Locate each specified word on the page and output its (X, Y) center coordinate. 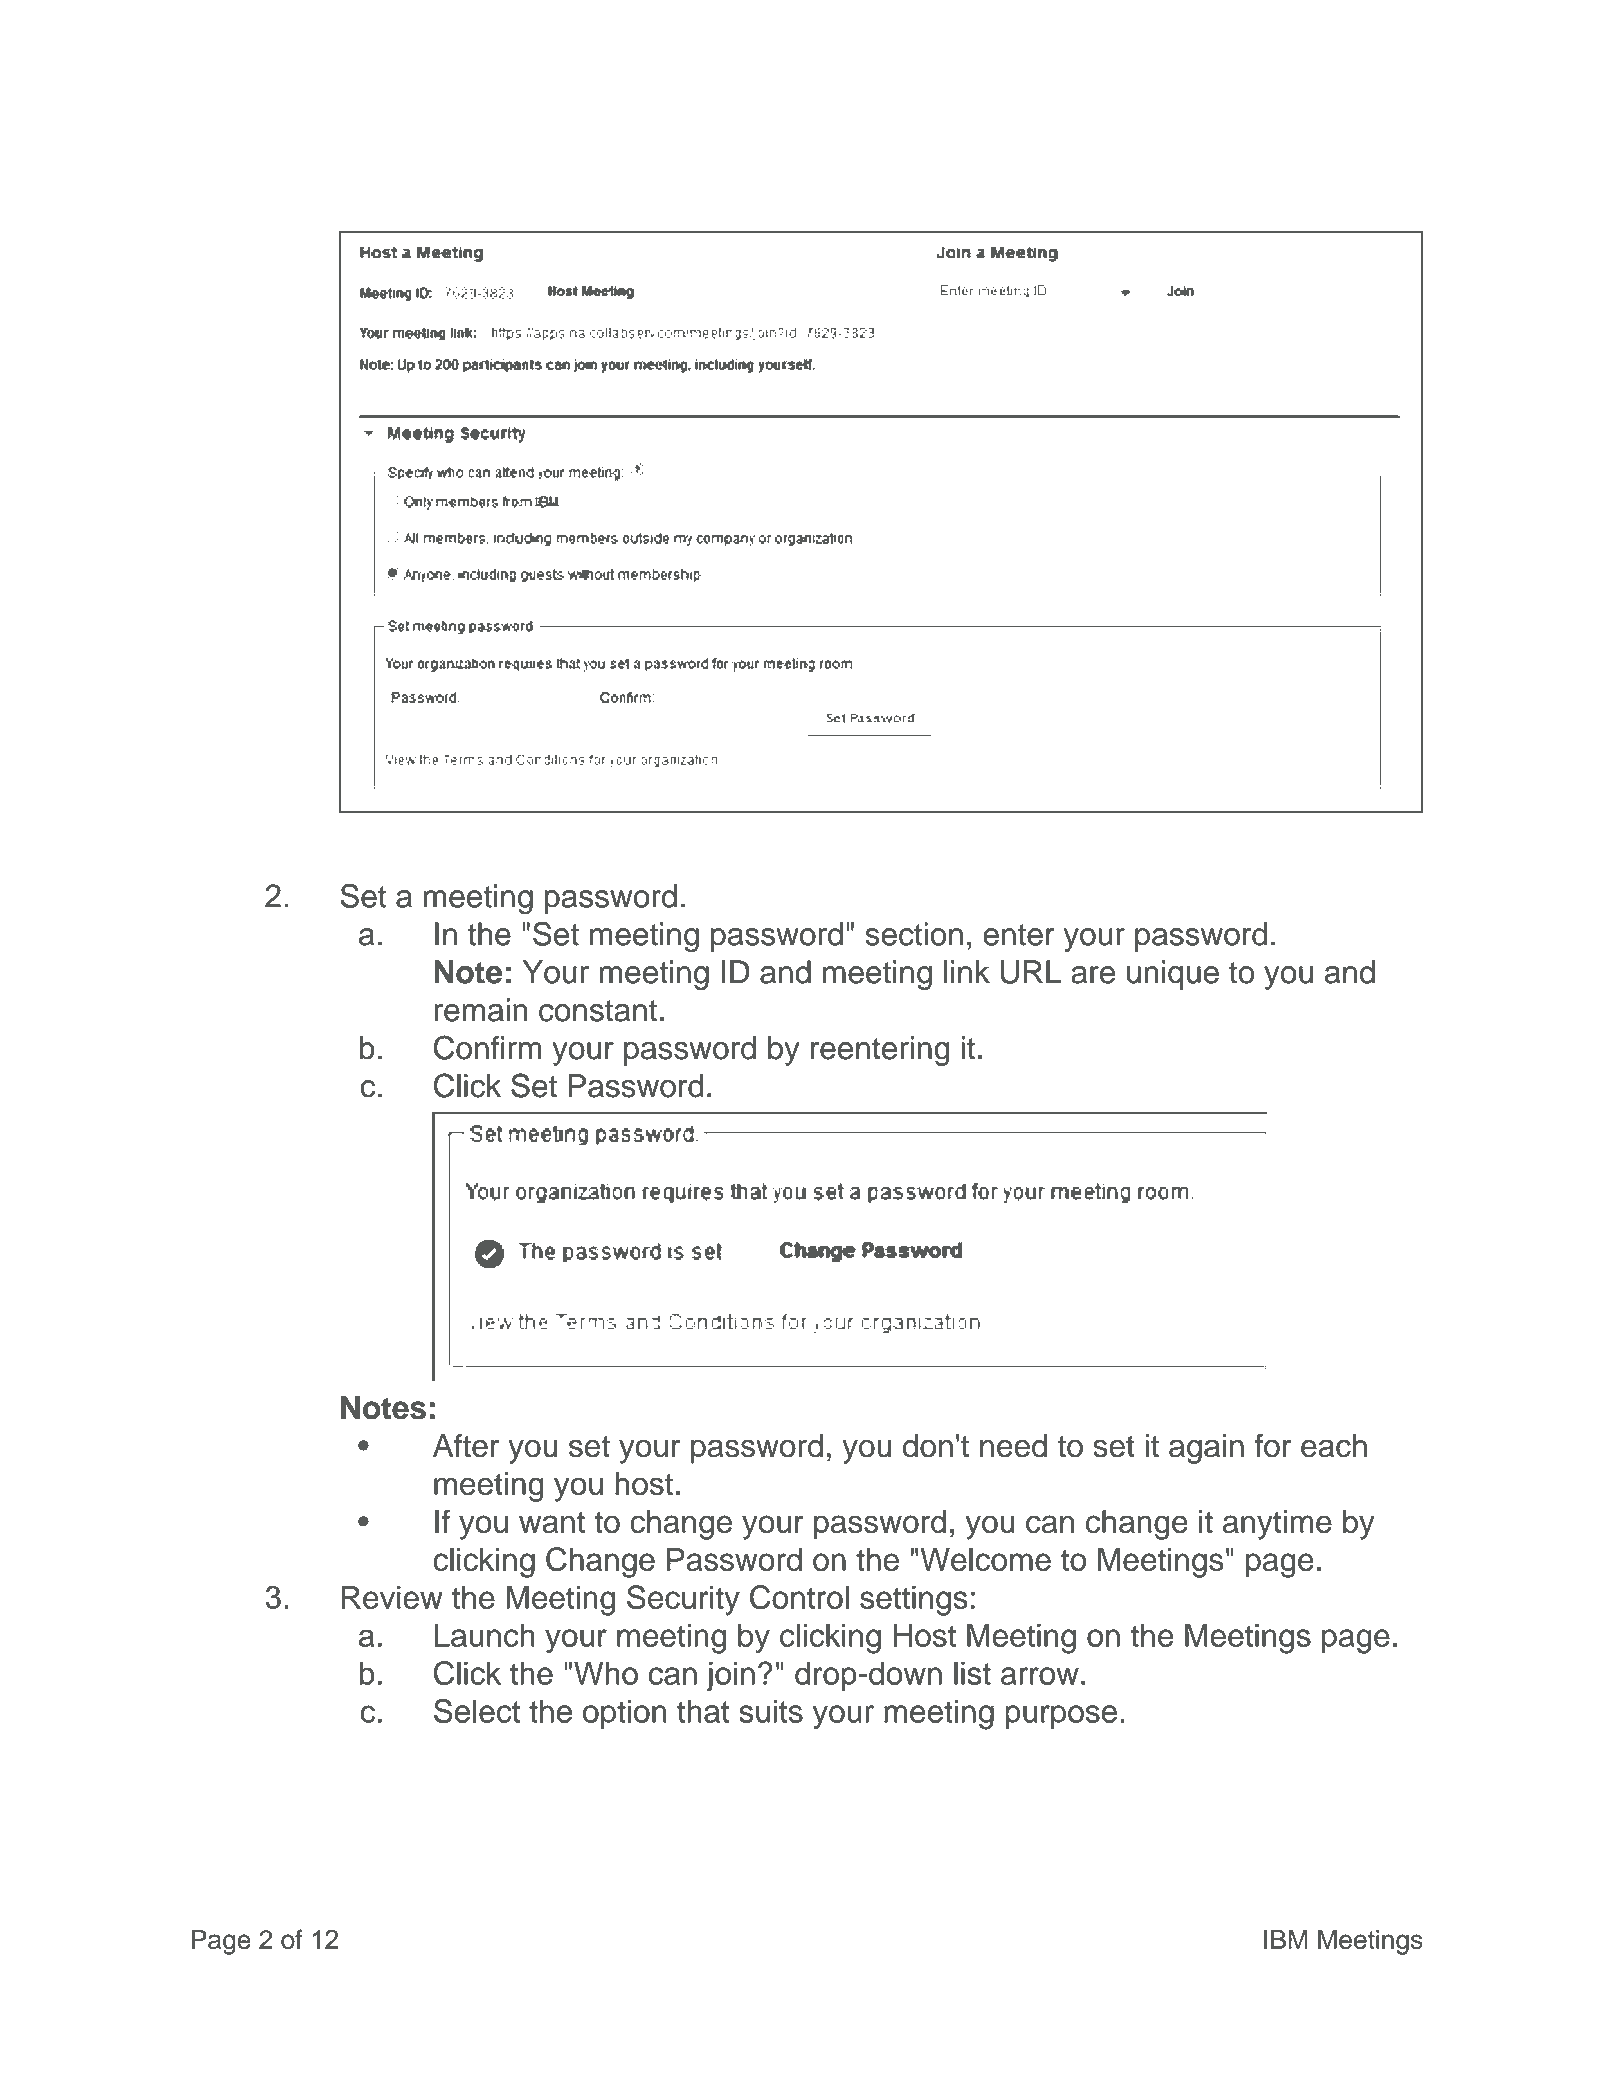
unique (1173, 975)
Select (477, 1711)
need (1013, 1446)
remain (481, 1010)
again (1206, 1449)
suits (771, 1711)
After (466, 1445)
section (914, 934)
